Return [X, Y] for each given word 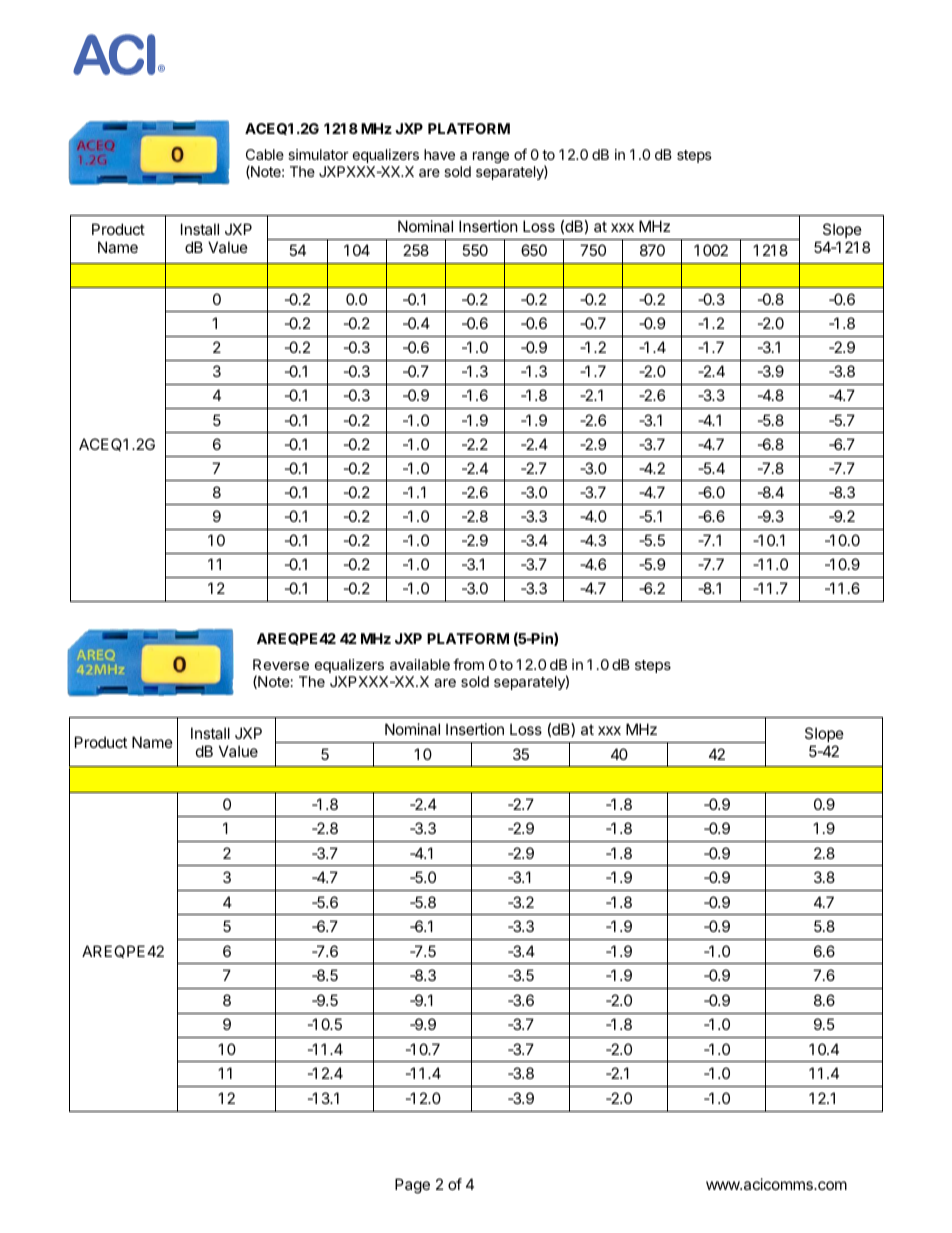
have [439, 154]
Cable [265, 154]
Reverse [281, 664]
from [468, 664]
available [420, 664]
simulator [318, 154]
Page [412, 1186]
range [491, 157]
